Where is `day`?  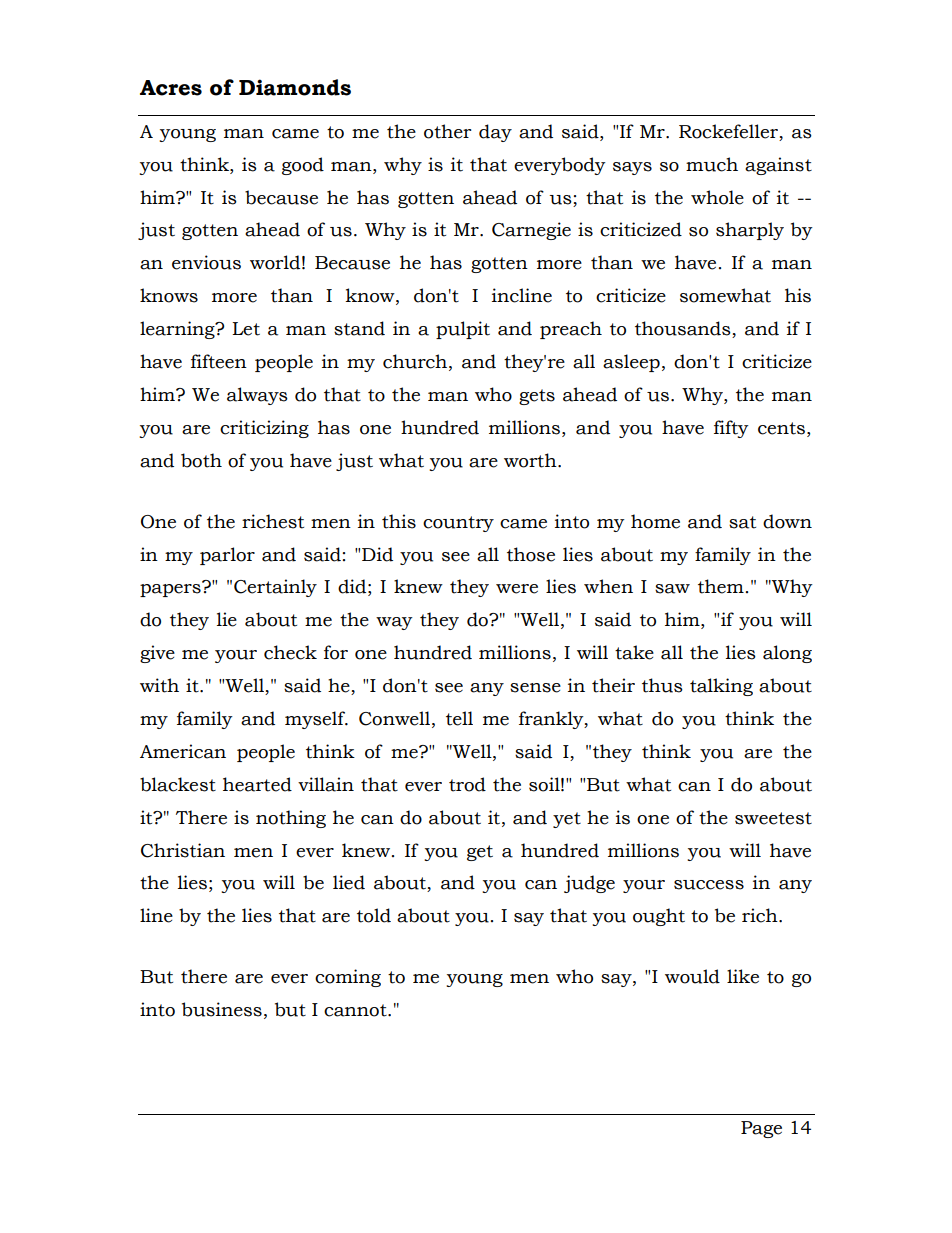 day is located at coordinates (495, 133).
